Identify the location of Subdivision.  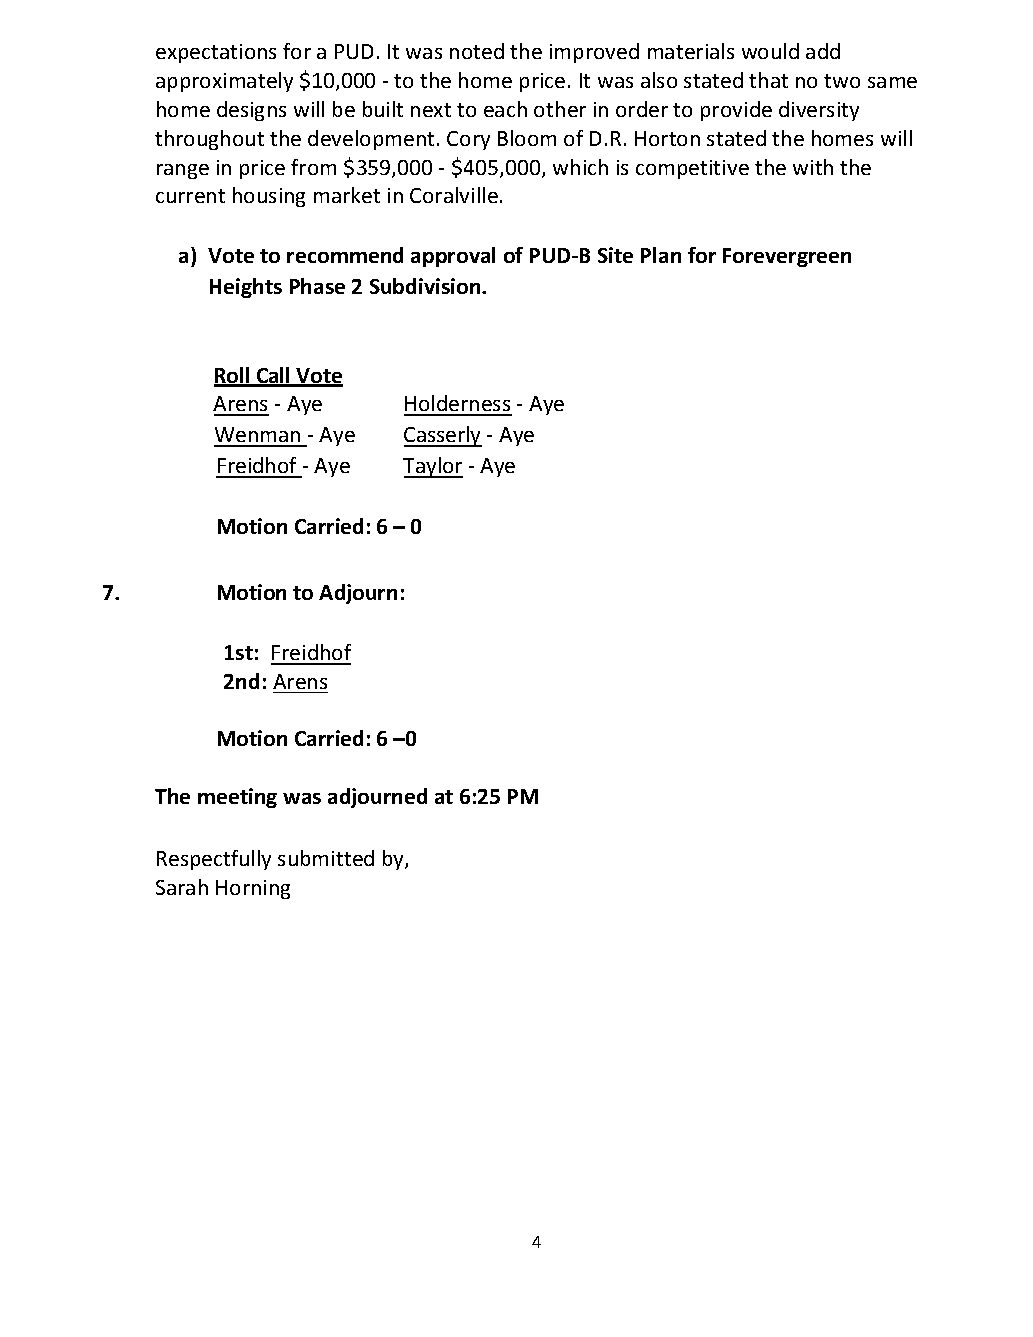
(426, 286).
